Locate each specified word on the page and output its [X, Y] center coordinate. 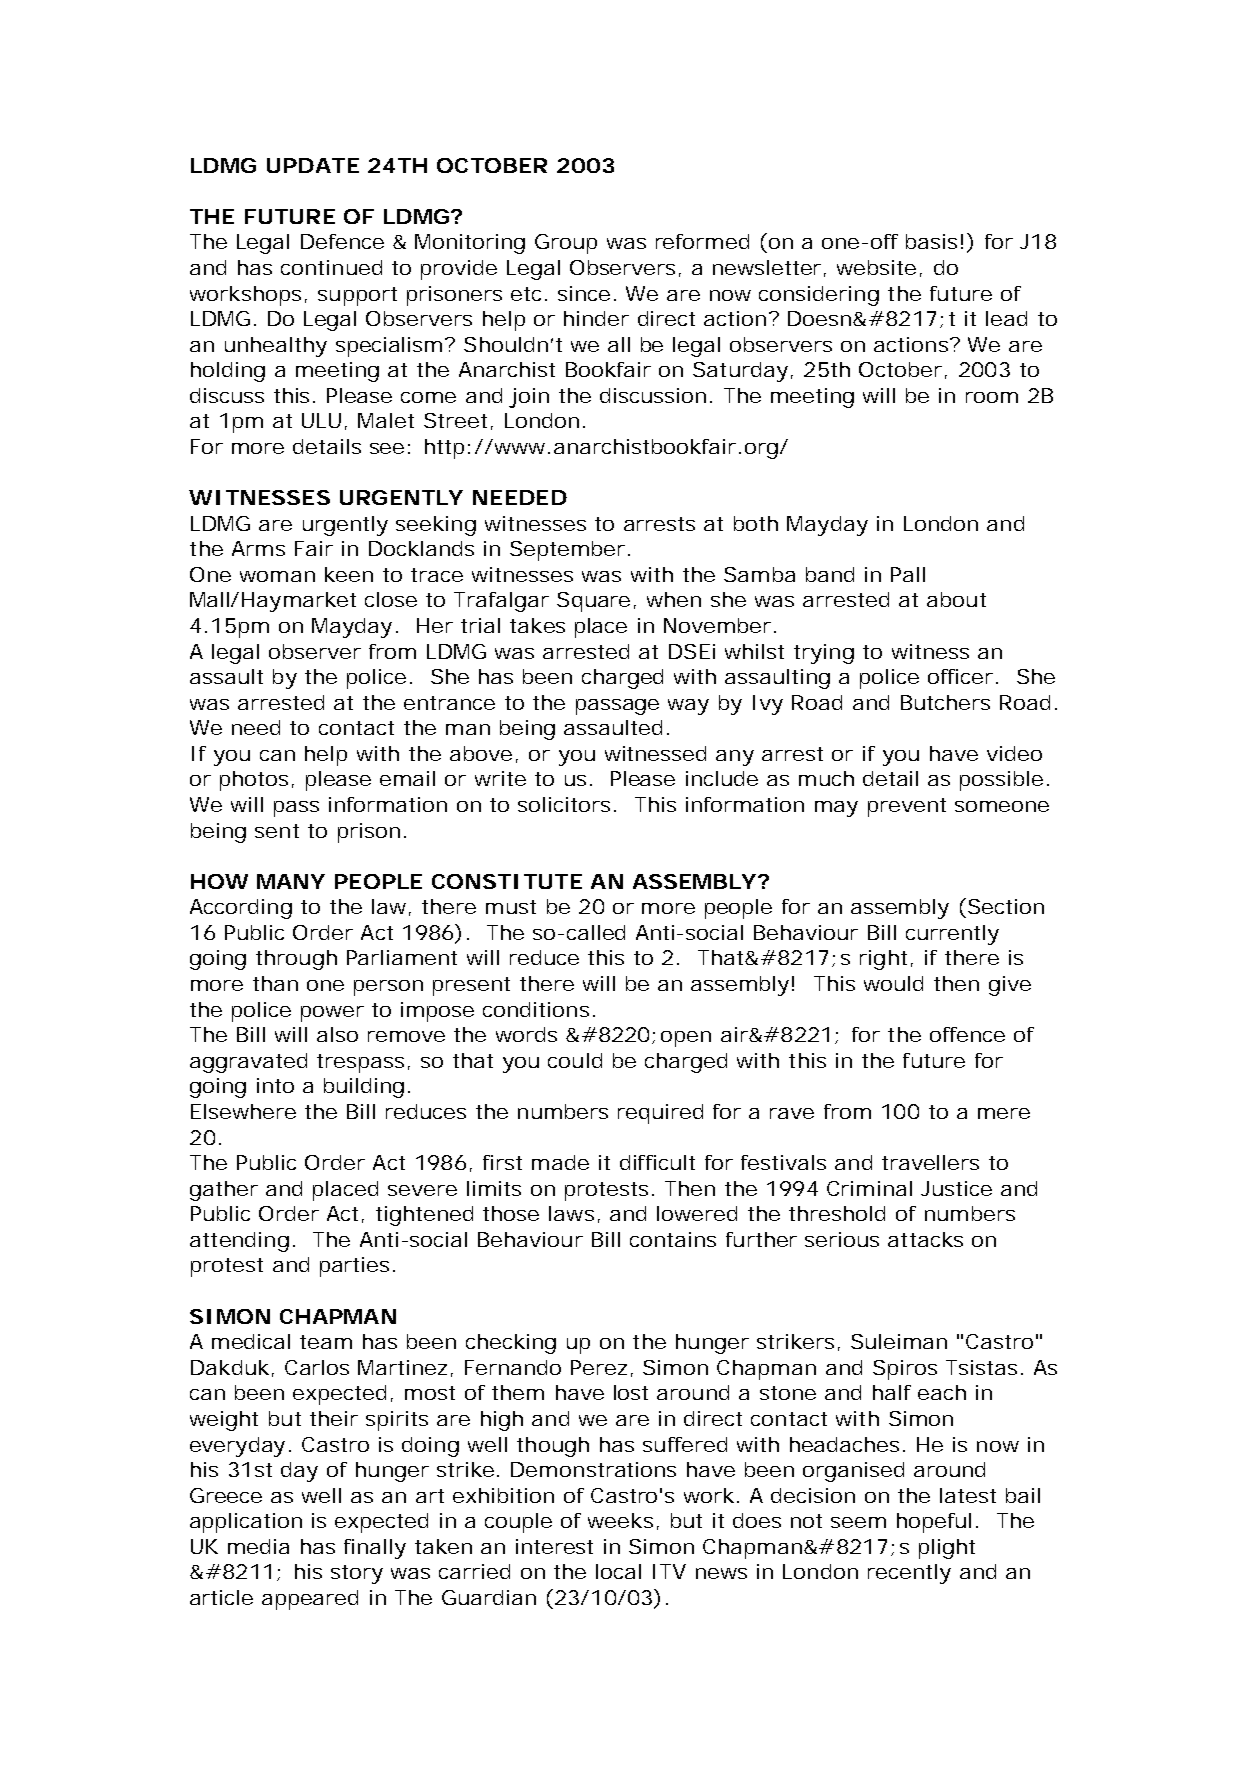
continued [331, 267]
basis [931, 241]
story [357, 1574]
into [275, 1085]
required [660, 1114]
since [584, 293]
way [688, 707]
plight [947, 1549]
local [618, 1571]
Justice [956, 1188]
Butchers [945, 702]
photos [254, 781]
